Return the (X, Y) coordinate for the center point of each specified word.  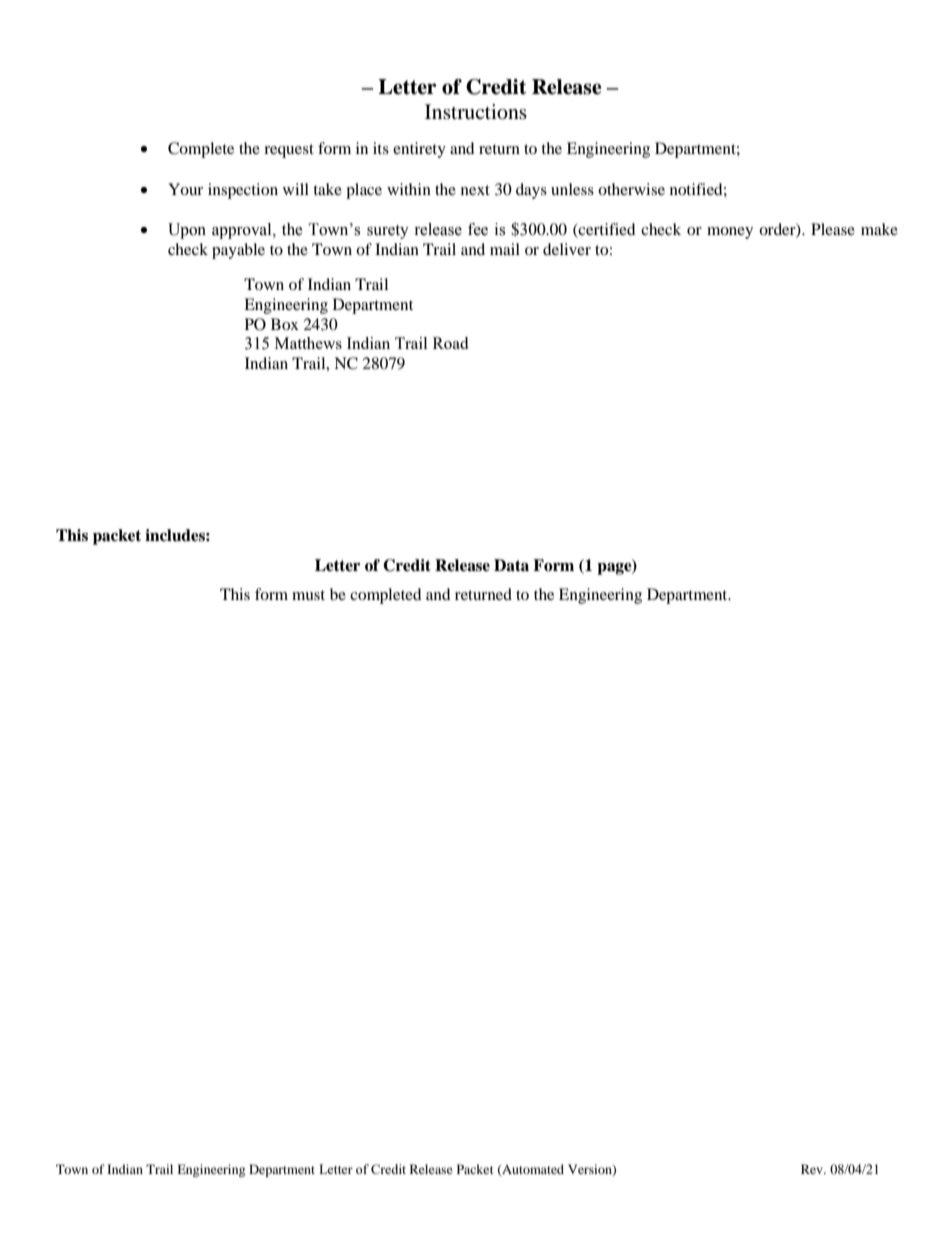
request (289, 151)
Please (833, 229)
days (531, 191)
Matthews (308, 343)
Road (450, 343)
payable (238, 251)
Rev (813, 1169)
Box (285, 324)
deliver (567, 249)
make (879, 229)
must (308, 595)
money (730, 233)
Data (511, 565)
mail (505, 249)
